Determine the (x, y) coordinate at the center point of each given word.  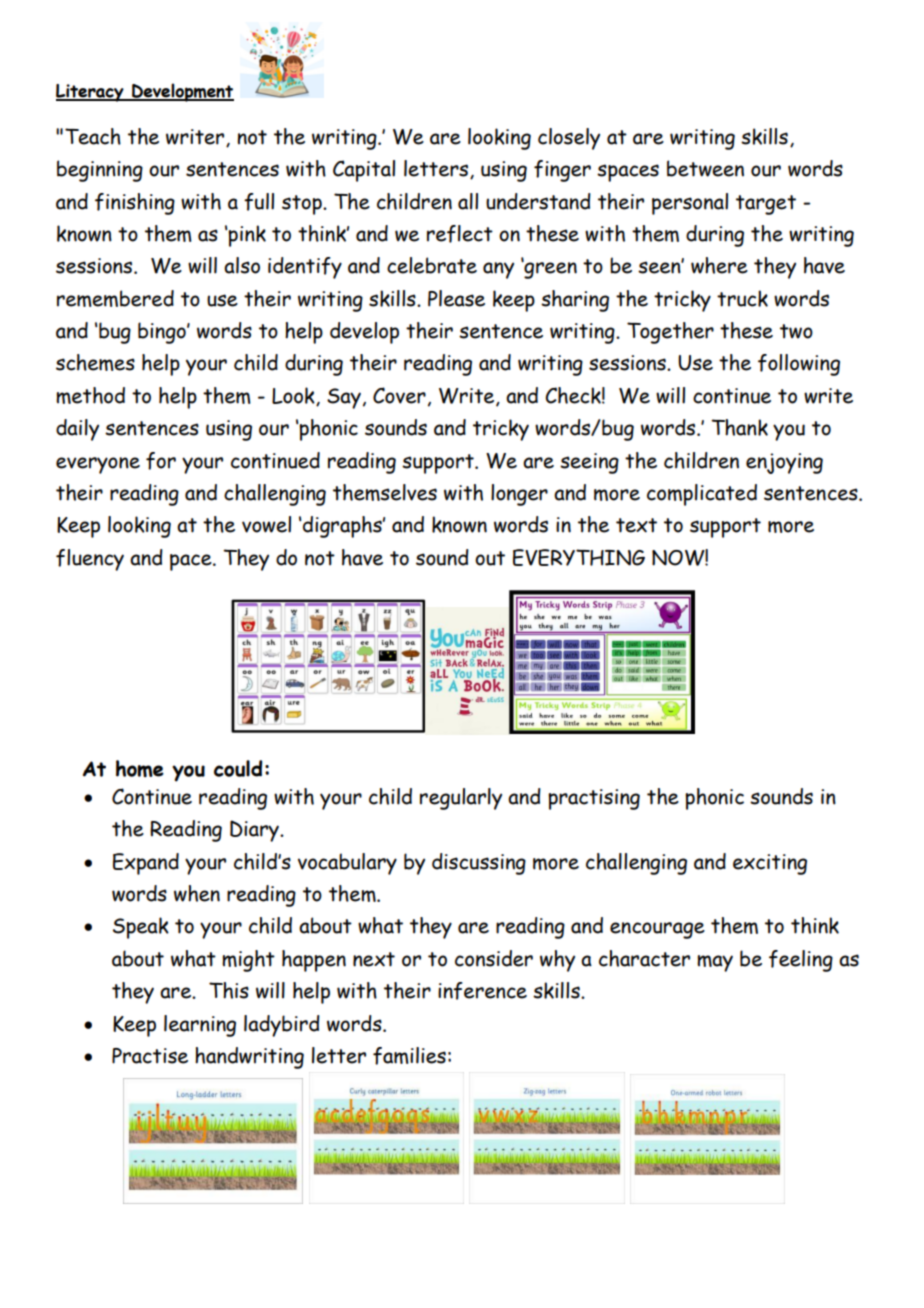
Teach (93, 136)
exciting (770, 864)
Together (670, 333)
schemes (95, 362)
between (705, 168)
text (636, 525)
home (140, 768)
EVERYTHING (579, 557)
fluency (90, 560)
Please (456, 298)
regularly (461, 799)
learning (200, 1026)
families (409, 1056)
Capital (364, 171)
